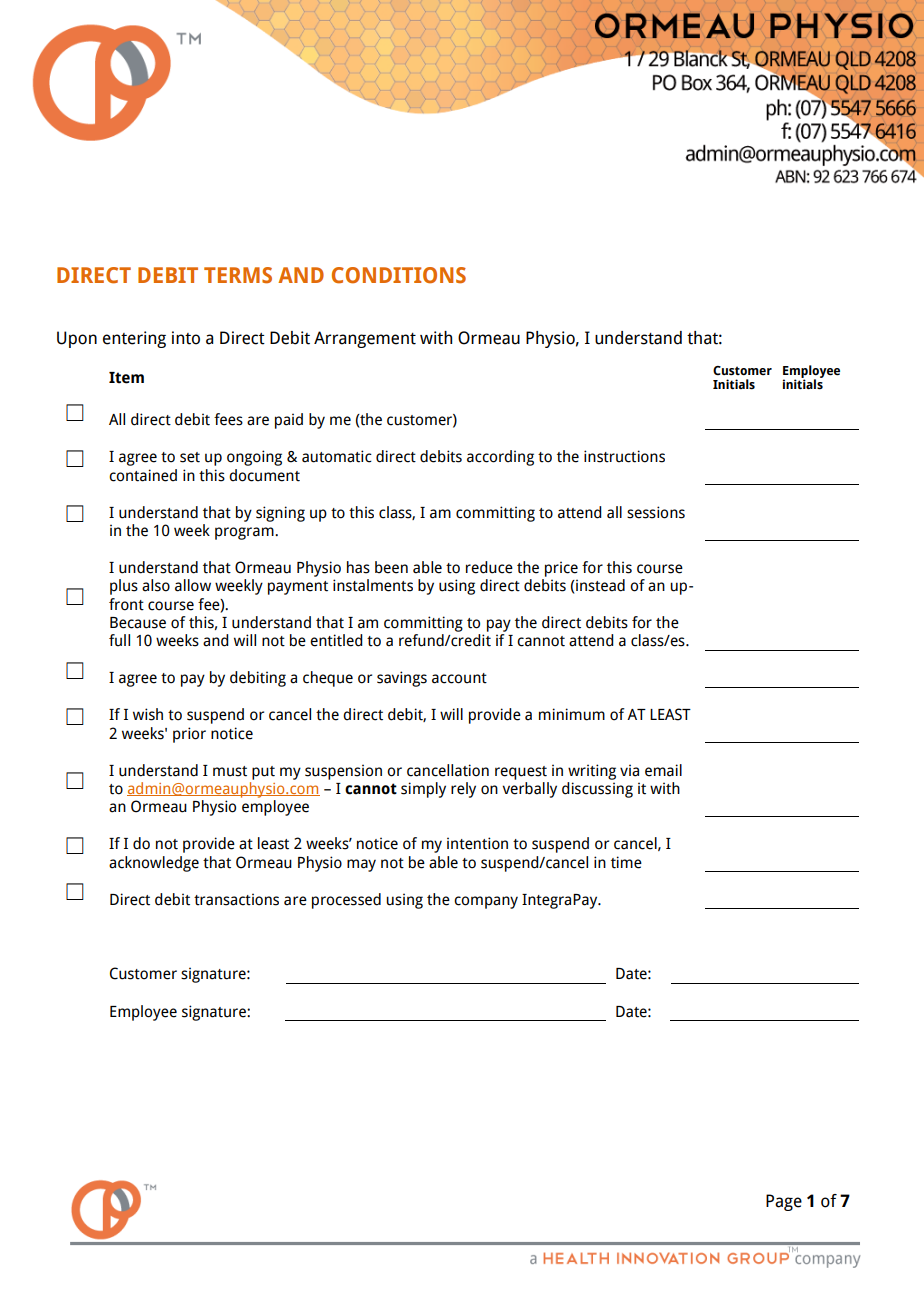 The width and height of the screenshot is (924, 1308). What do you see at coordinates (236, 899) in the screenshot?
I see `transactions` at bounding box center [236, 899].
